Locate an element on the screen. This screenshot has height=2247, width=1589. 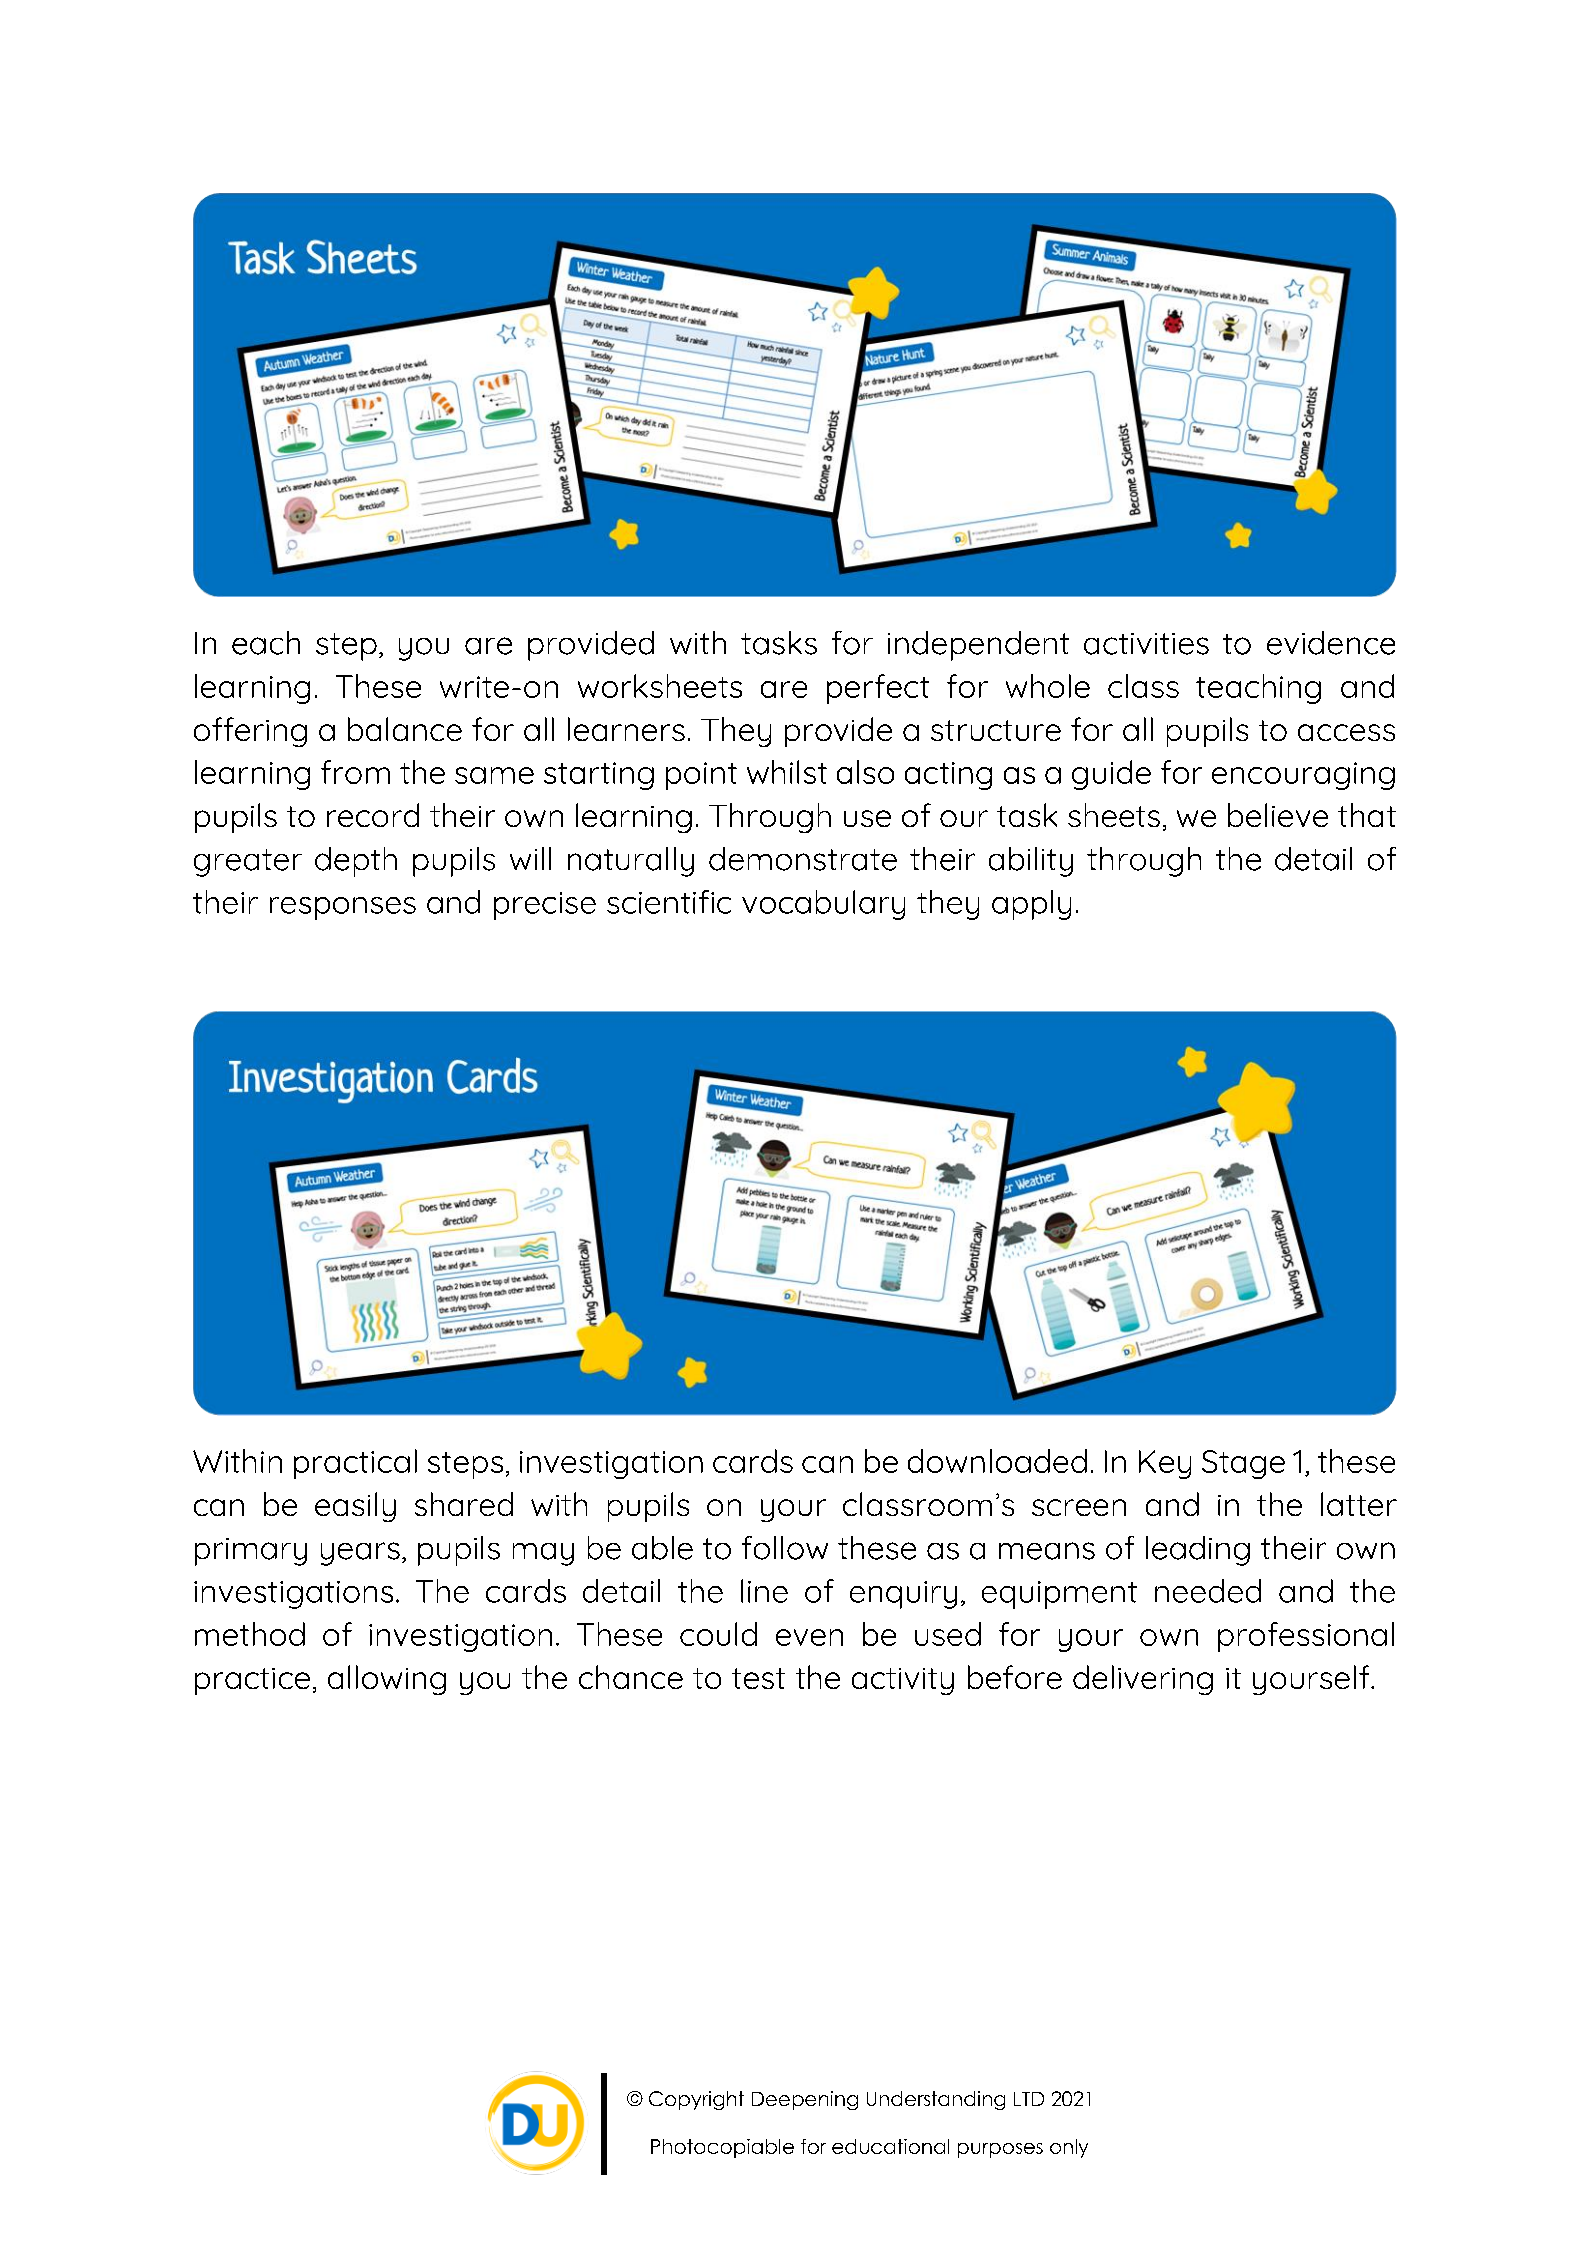
allowing is located at coordinates (387, 1680).
